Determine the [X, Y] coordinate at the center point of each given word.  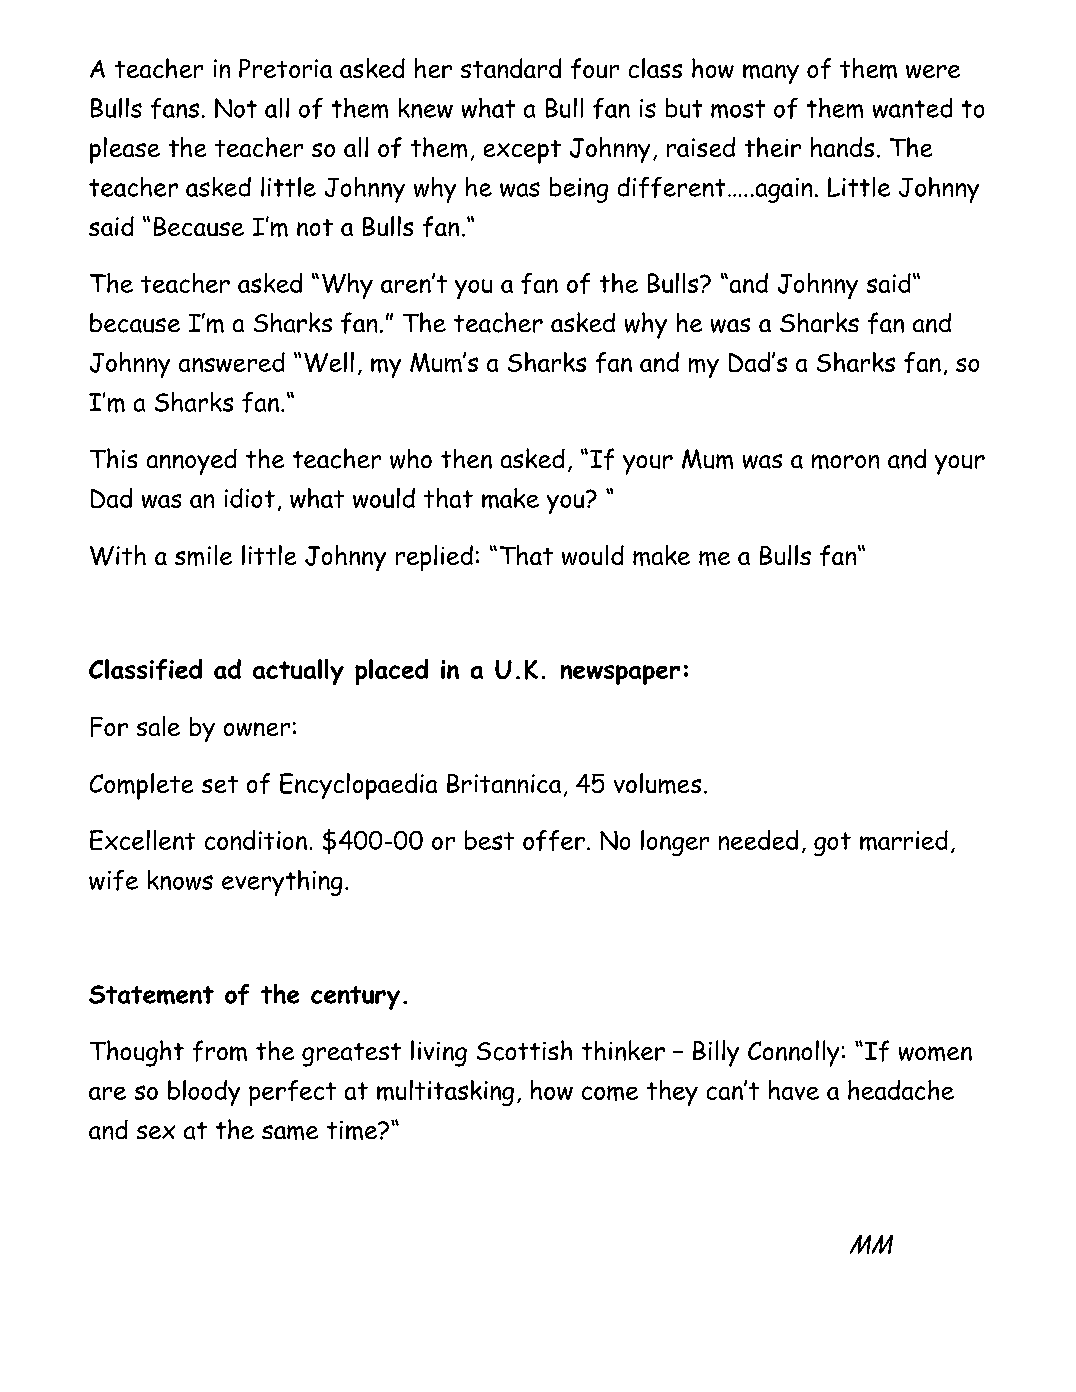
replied [434, 558]
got [832, 844]
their [773, 147]
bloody [204, 1093]
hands [842, 147]
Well [329, 362]
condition [256, 840]
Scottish [524, 1050]
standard [511, 68]
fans [175, 108]
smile [203, 555]
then [466, 459]
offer [554, 840]
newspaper [620, 675]
